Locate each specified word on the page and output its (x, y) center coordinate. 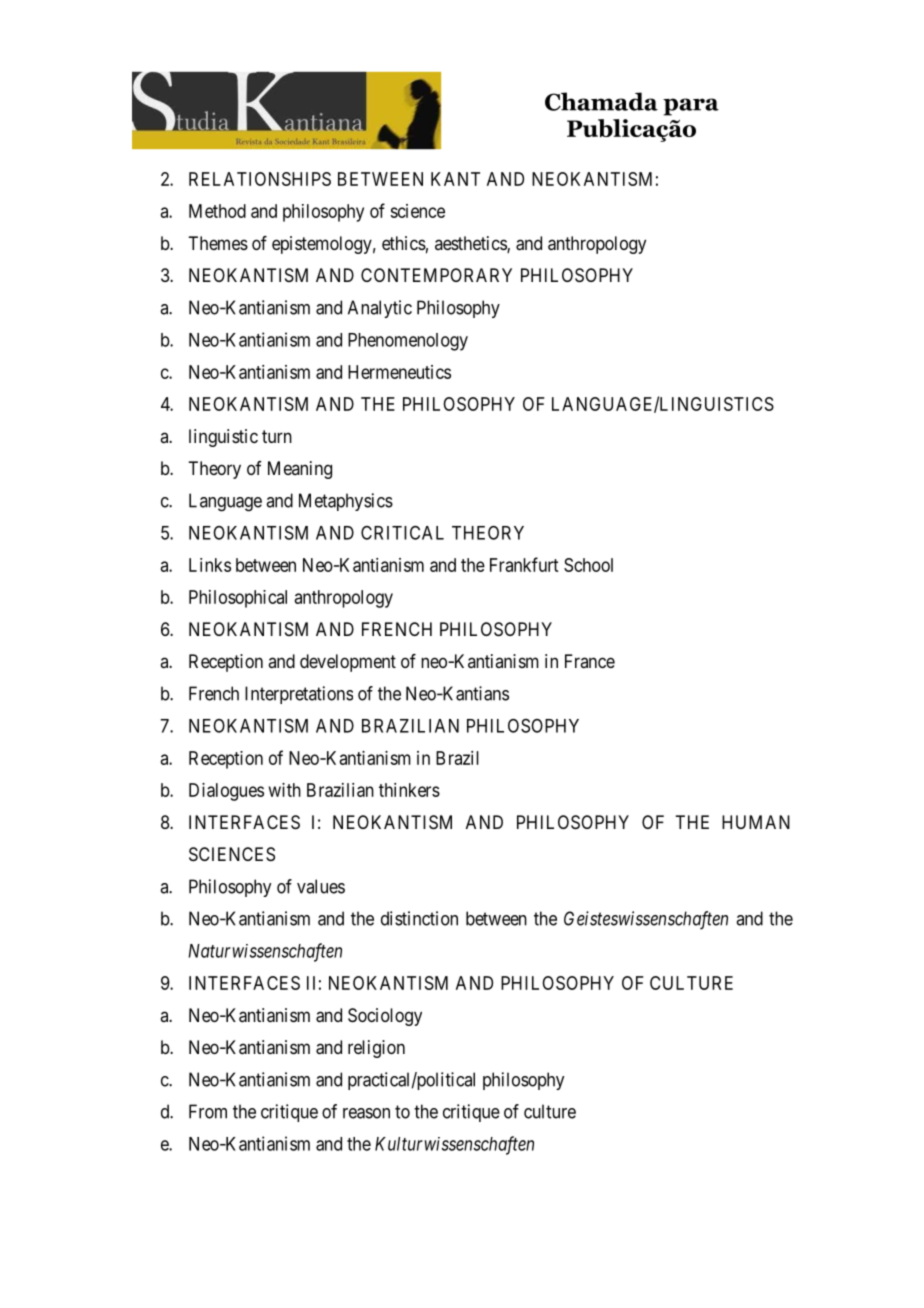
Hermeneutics (399, 372)
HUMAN (756, 822)
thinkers (409, 790)
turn (277, 436)
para (691, 107)
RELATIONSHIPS (260, 179)
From (208, 1111)
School (588, 565)
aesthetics (471, 244)
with (285, 790)
